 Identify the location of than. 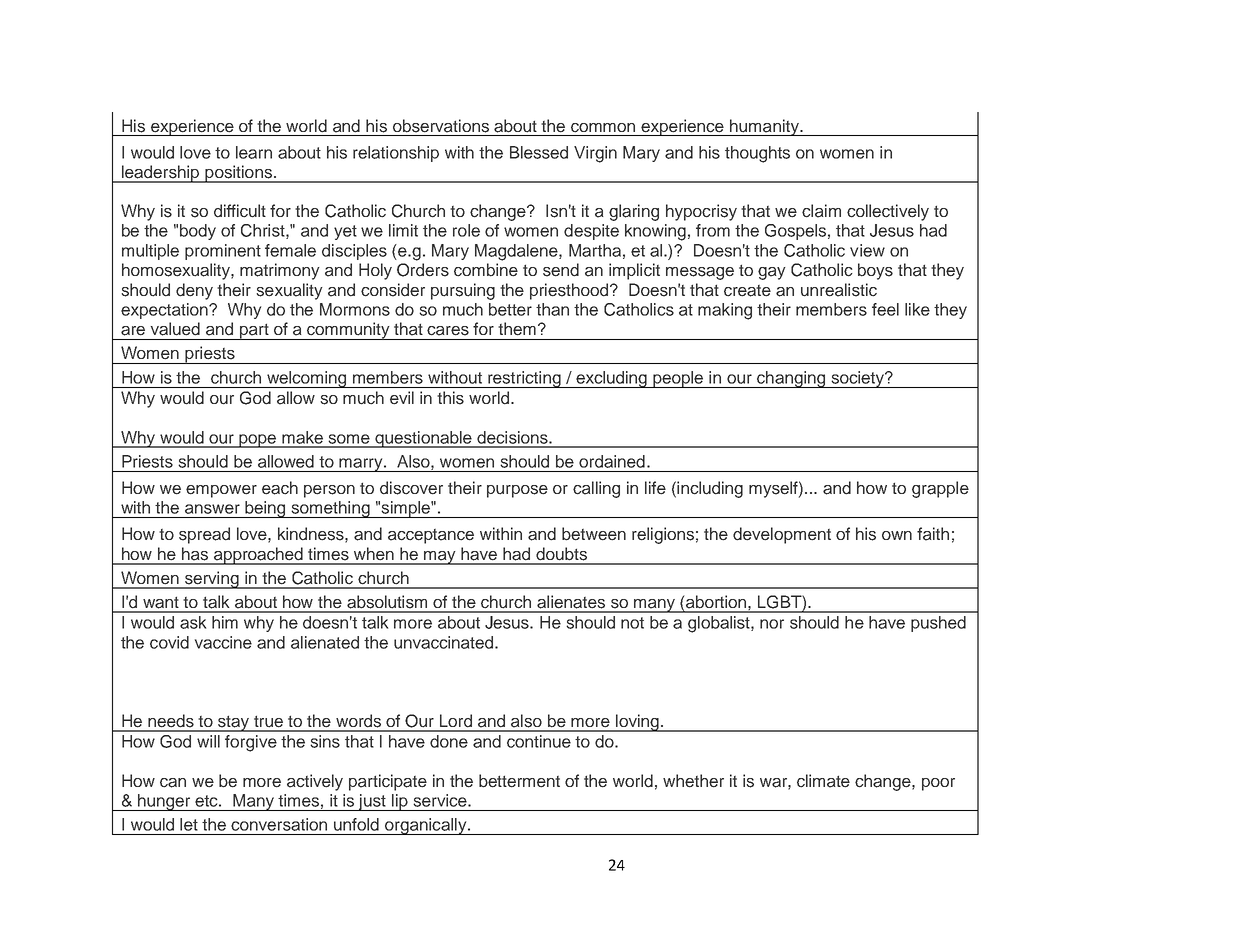
(552, 309).
